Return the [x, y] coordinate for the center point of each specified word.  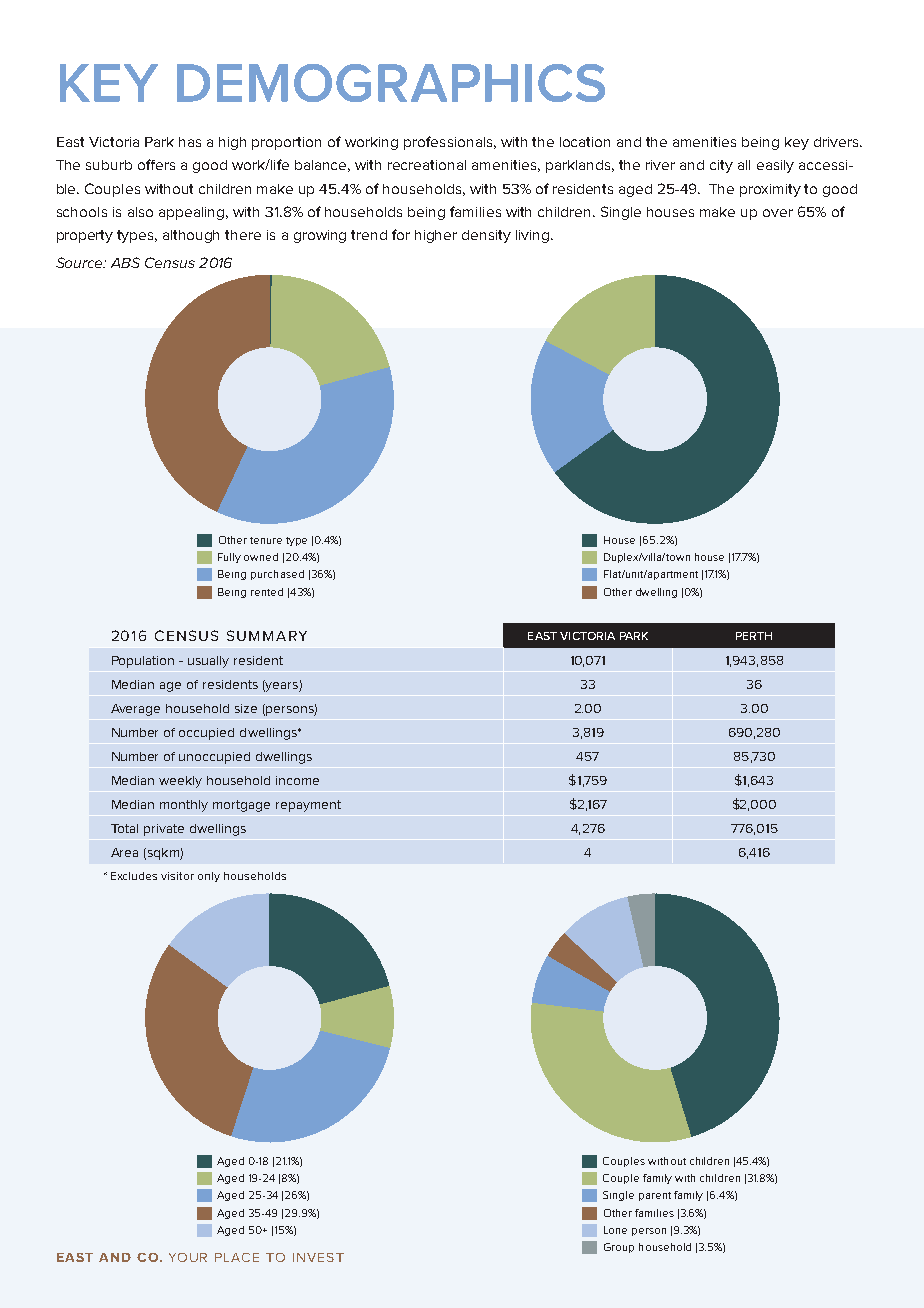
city [721, 166]
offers [156, 164]
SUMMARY [267, 635]
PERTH [754, 636]
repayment [308, 806]
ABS [125, 262]
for [401, 234]
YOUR [188, 1257]
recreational [427, 165]
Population [143, 662]
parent [655, 1196]
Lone [615, 1230]
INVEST [318, 1257]
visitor [177, 876]
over [778, 213]
